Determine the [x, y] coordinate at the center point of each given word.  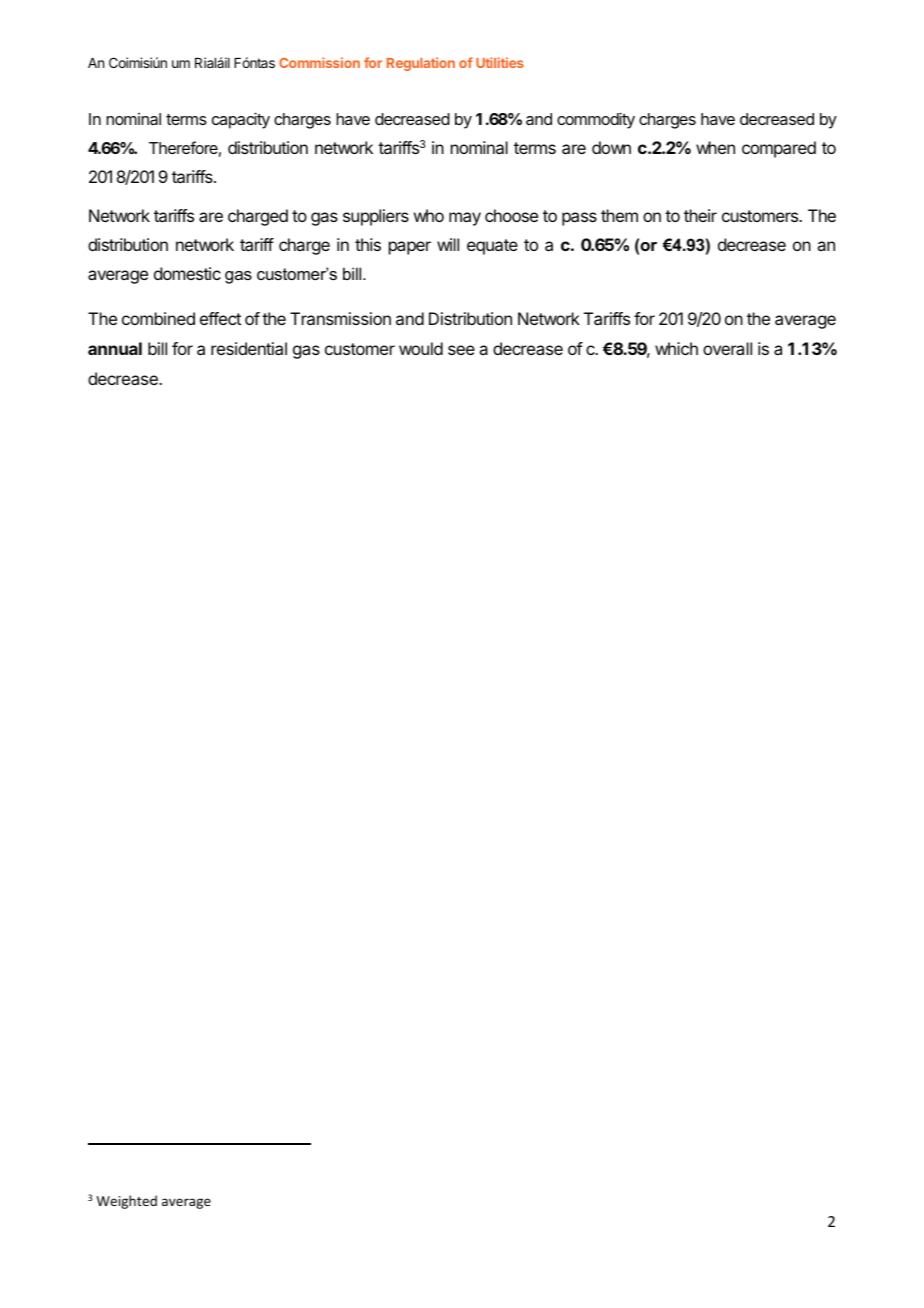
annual [115, 348]
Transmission [340, 318]
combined [158, 318]
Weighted [127, 1202]
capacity [241, 120]
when [715, 147]
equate [492, 247]
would [421, 348]
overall [727, 348]
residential [249, 348]
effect [220, 318]
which [676, 348]
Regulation [421, 64]
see [461, 350]
